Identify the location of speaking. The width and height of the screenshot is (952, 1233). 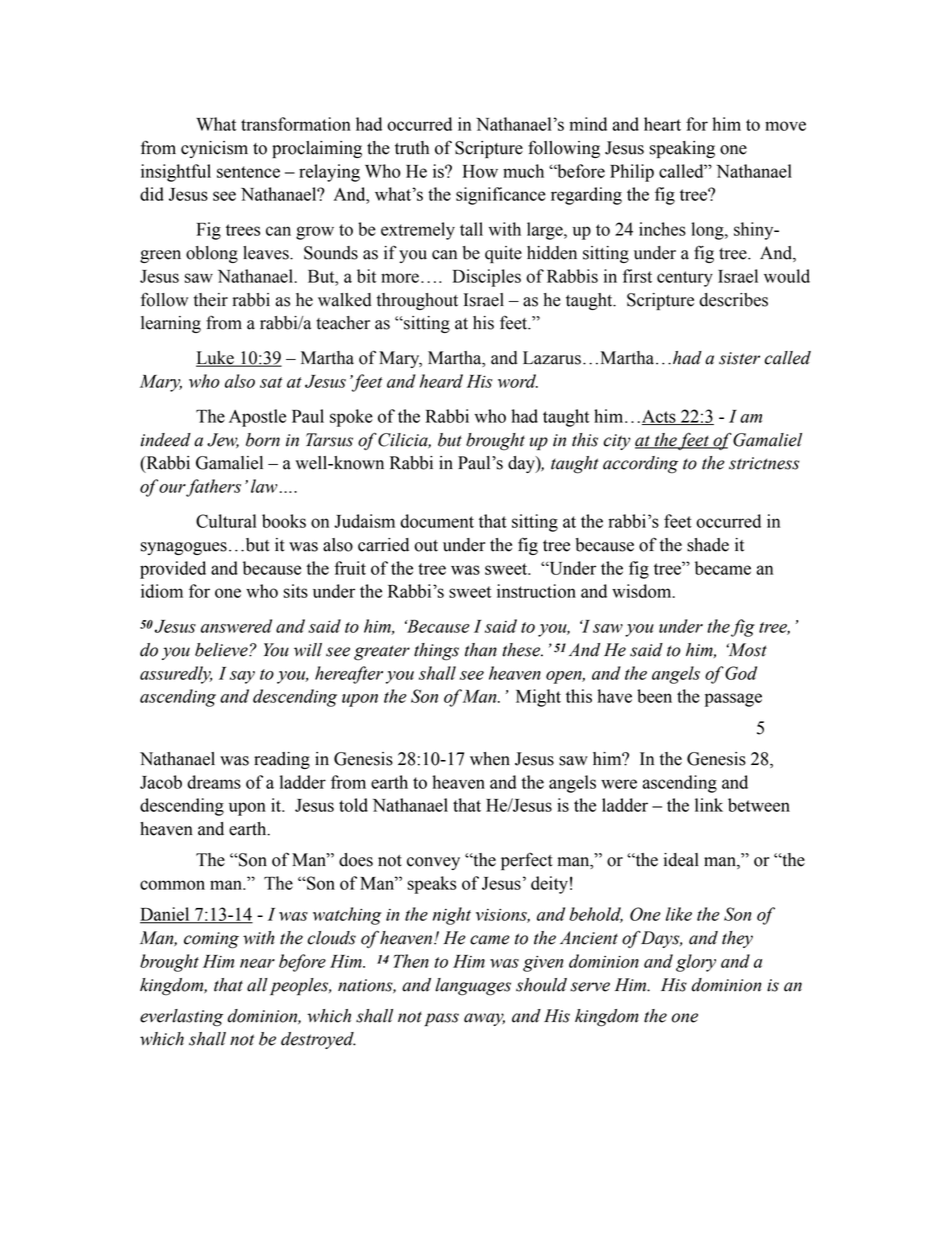
(682, 149).
